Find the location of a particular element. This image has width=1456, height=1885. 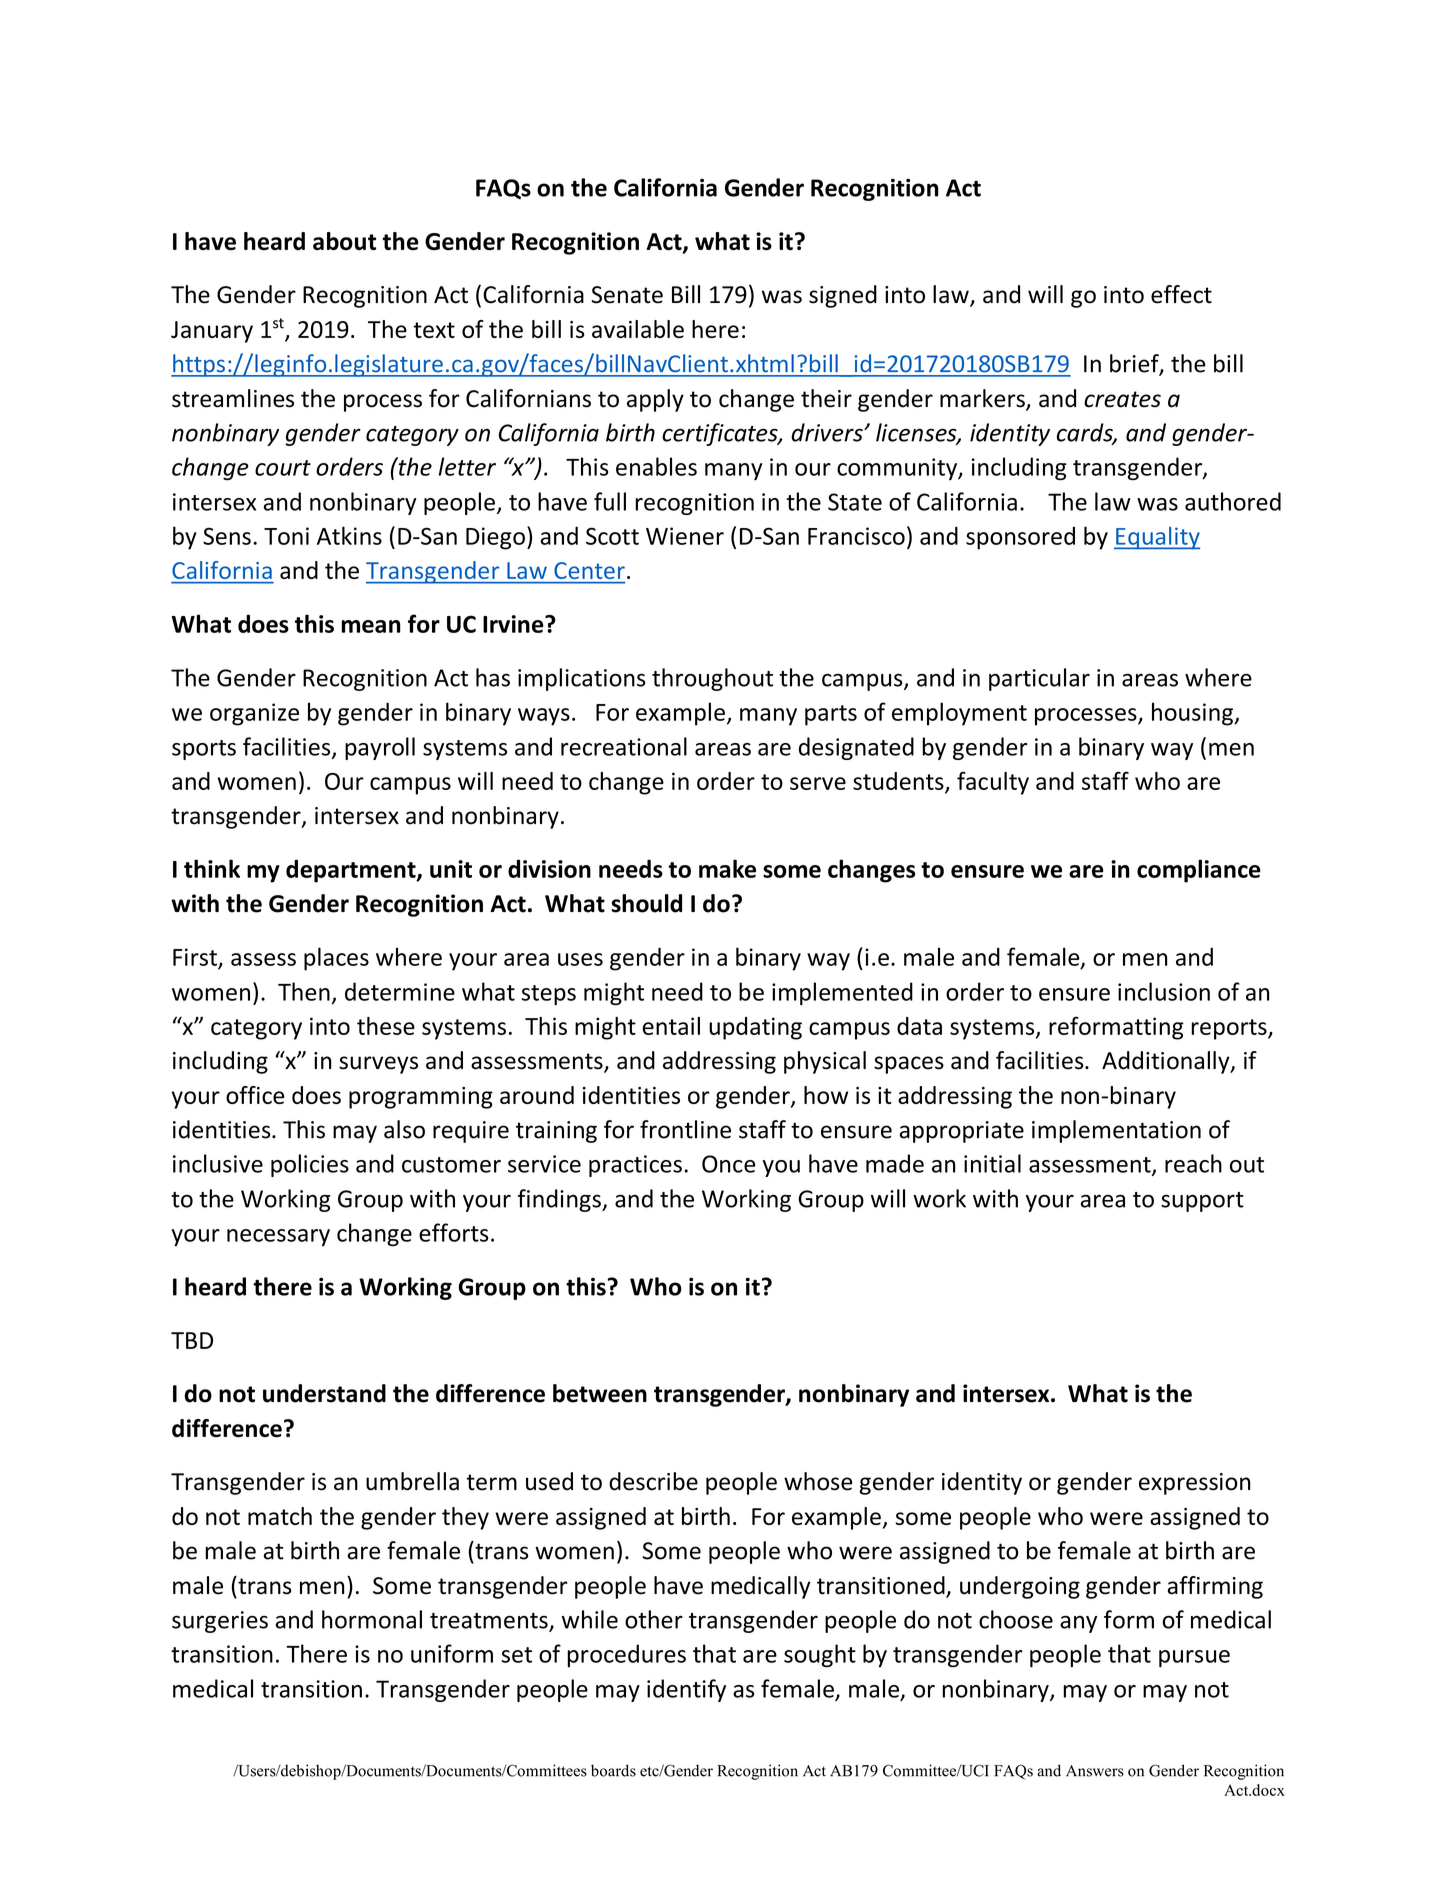

about is located at coordinates (344, 241).
